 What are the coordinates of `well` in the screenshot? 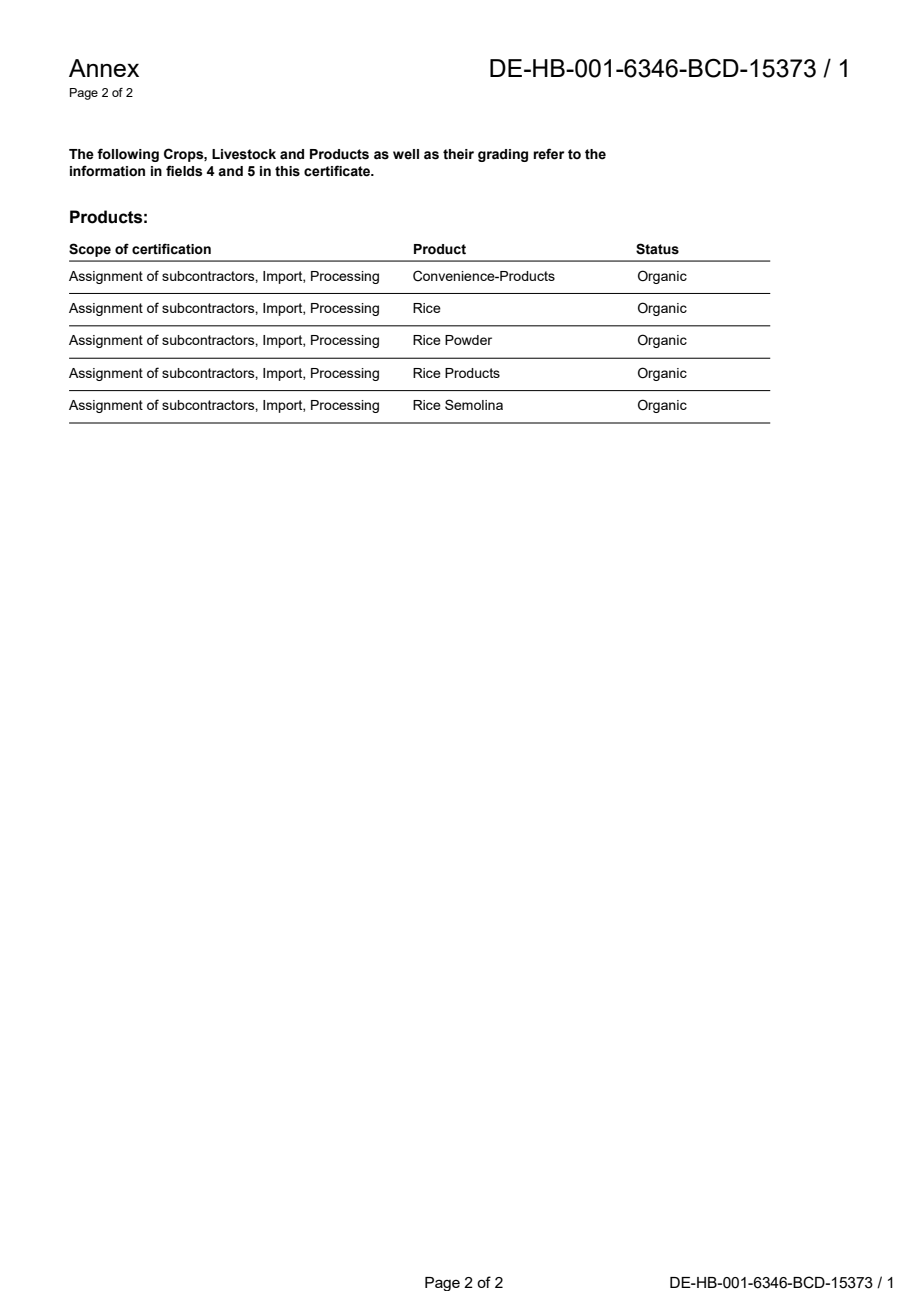 It's located at (406, 154).
